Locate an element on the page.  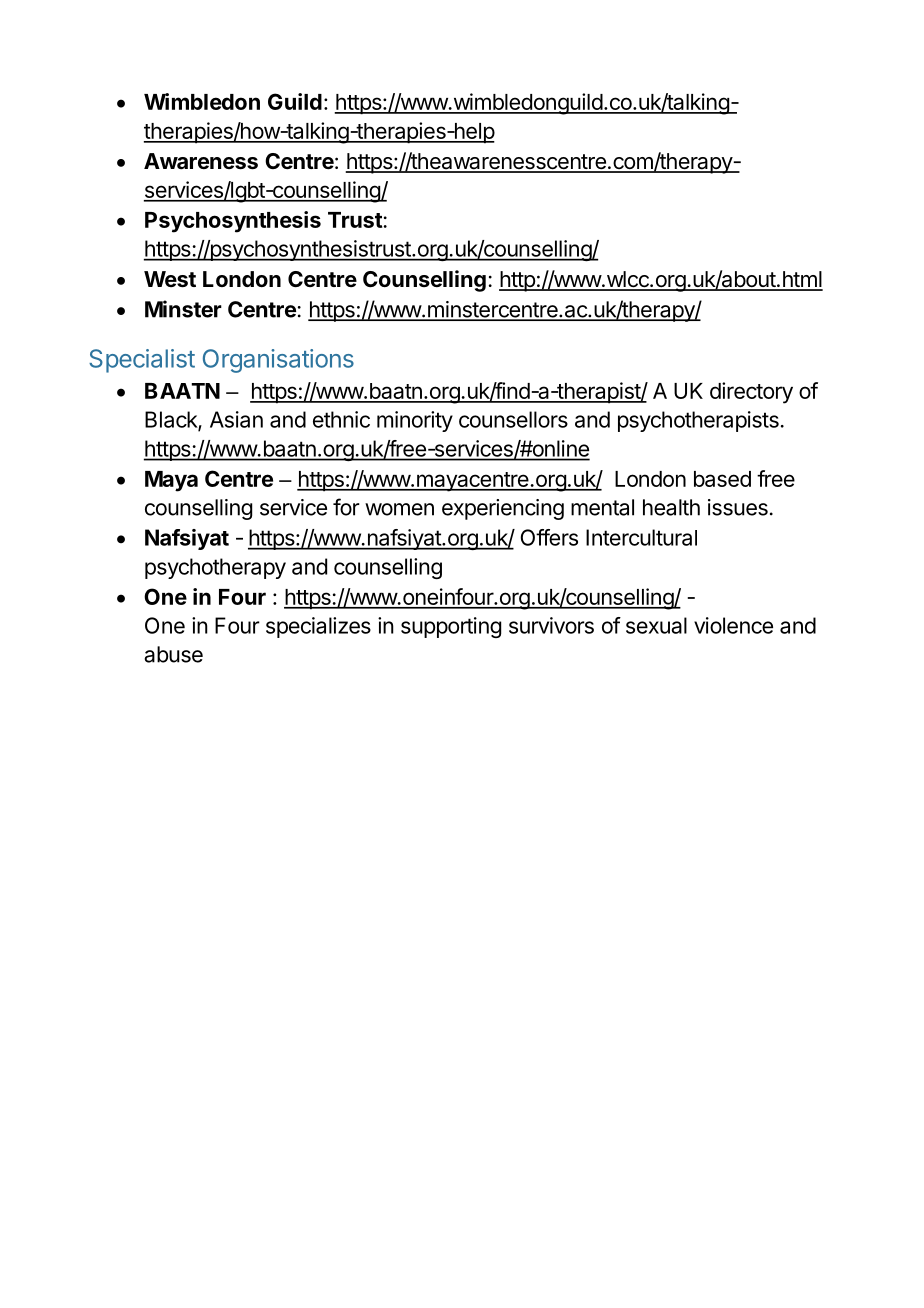
West is located at coordinates (170, 279).
